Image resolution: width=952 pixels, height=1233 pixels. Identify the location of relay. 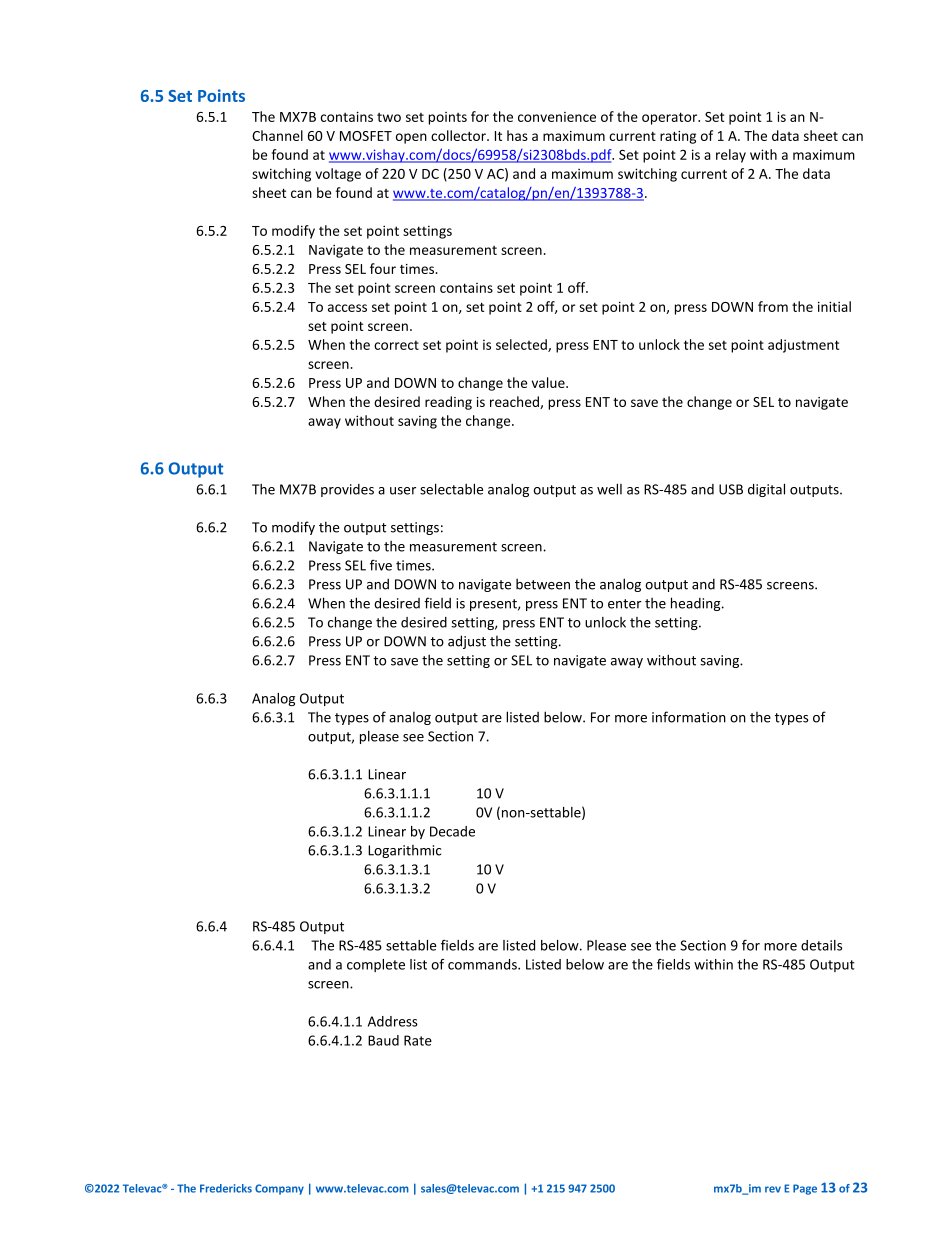
(731, 156).
